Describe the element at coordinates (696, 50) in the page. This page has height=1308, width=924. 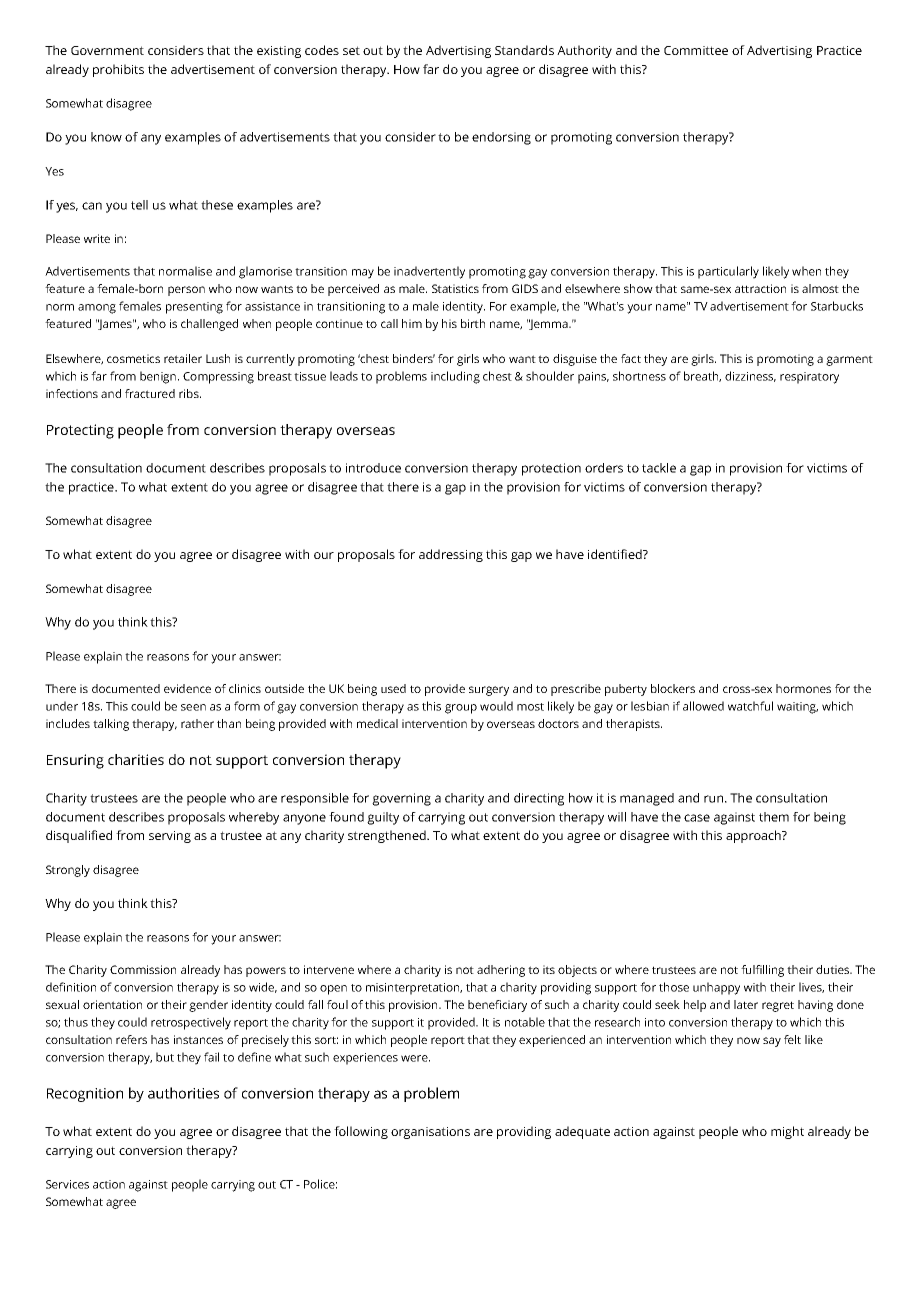
I see `Committee` at that location.
